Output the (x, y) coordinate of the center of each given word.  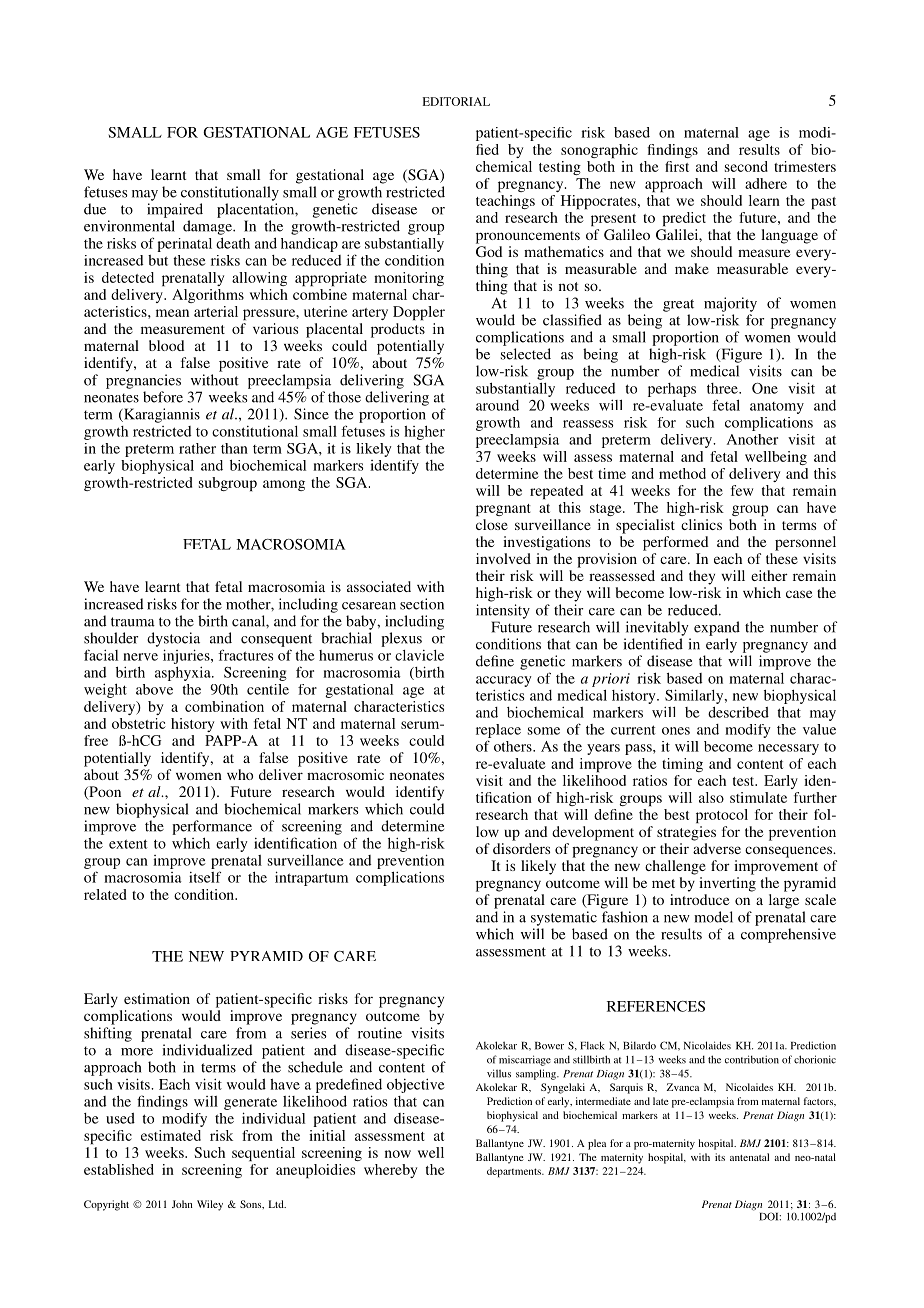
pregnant (503, 510)
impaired (175, 210)
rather (197, 448)
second (746, 166)
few (742, 490)
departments (515, 1172)
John (182, 1204)
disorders (521, 848)
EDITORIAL (456, 101)
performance (212, 827)
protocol (722, 816)
